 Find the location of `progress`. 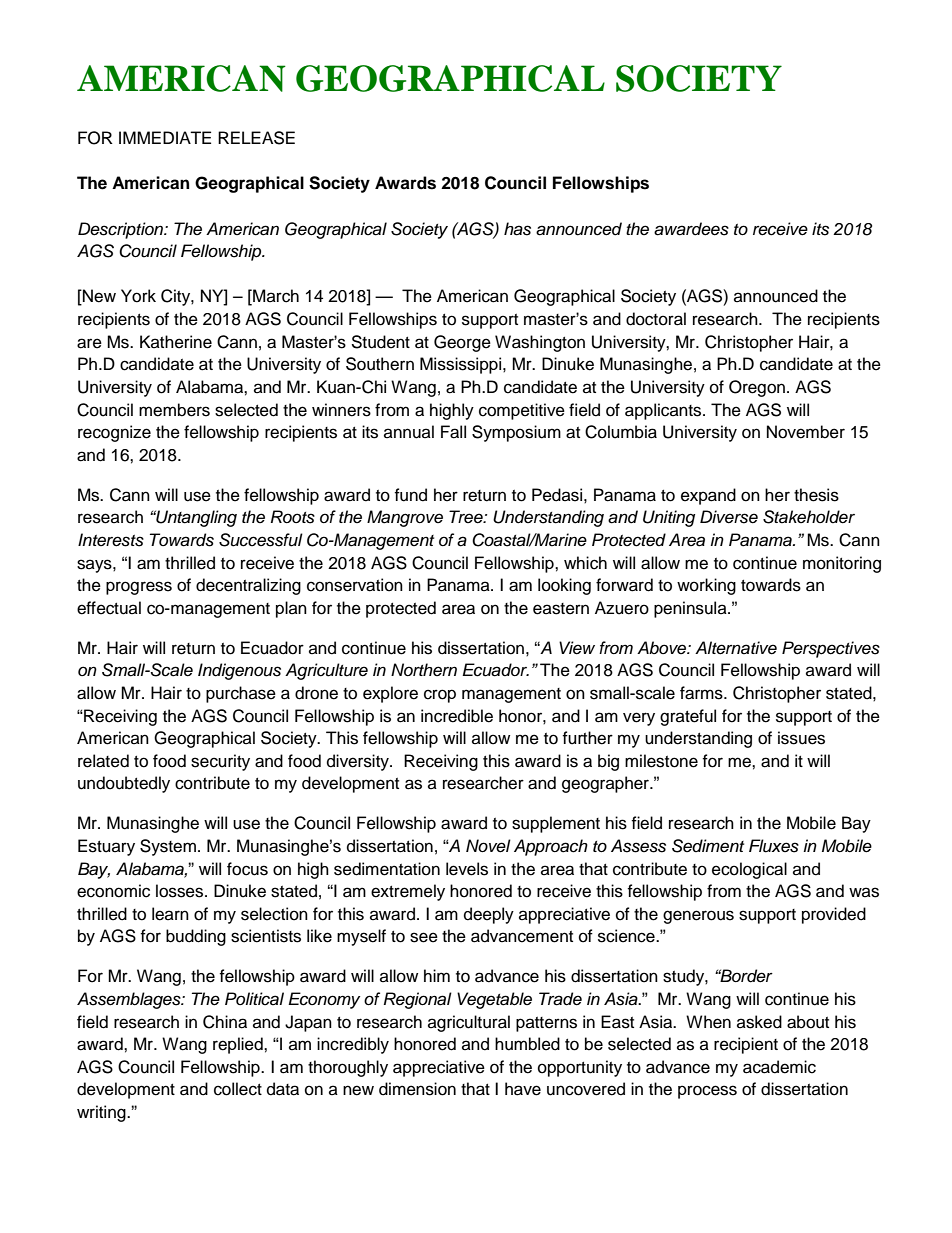

progress is located at coordinates (139, 588).
